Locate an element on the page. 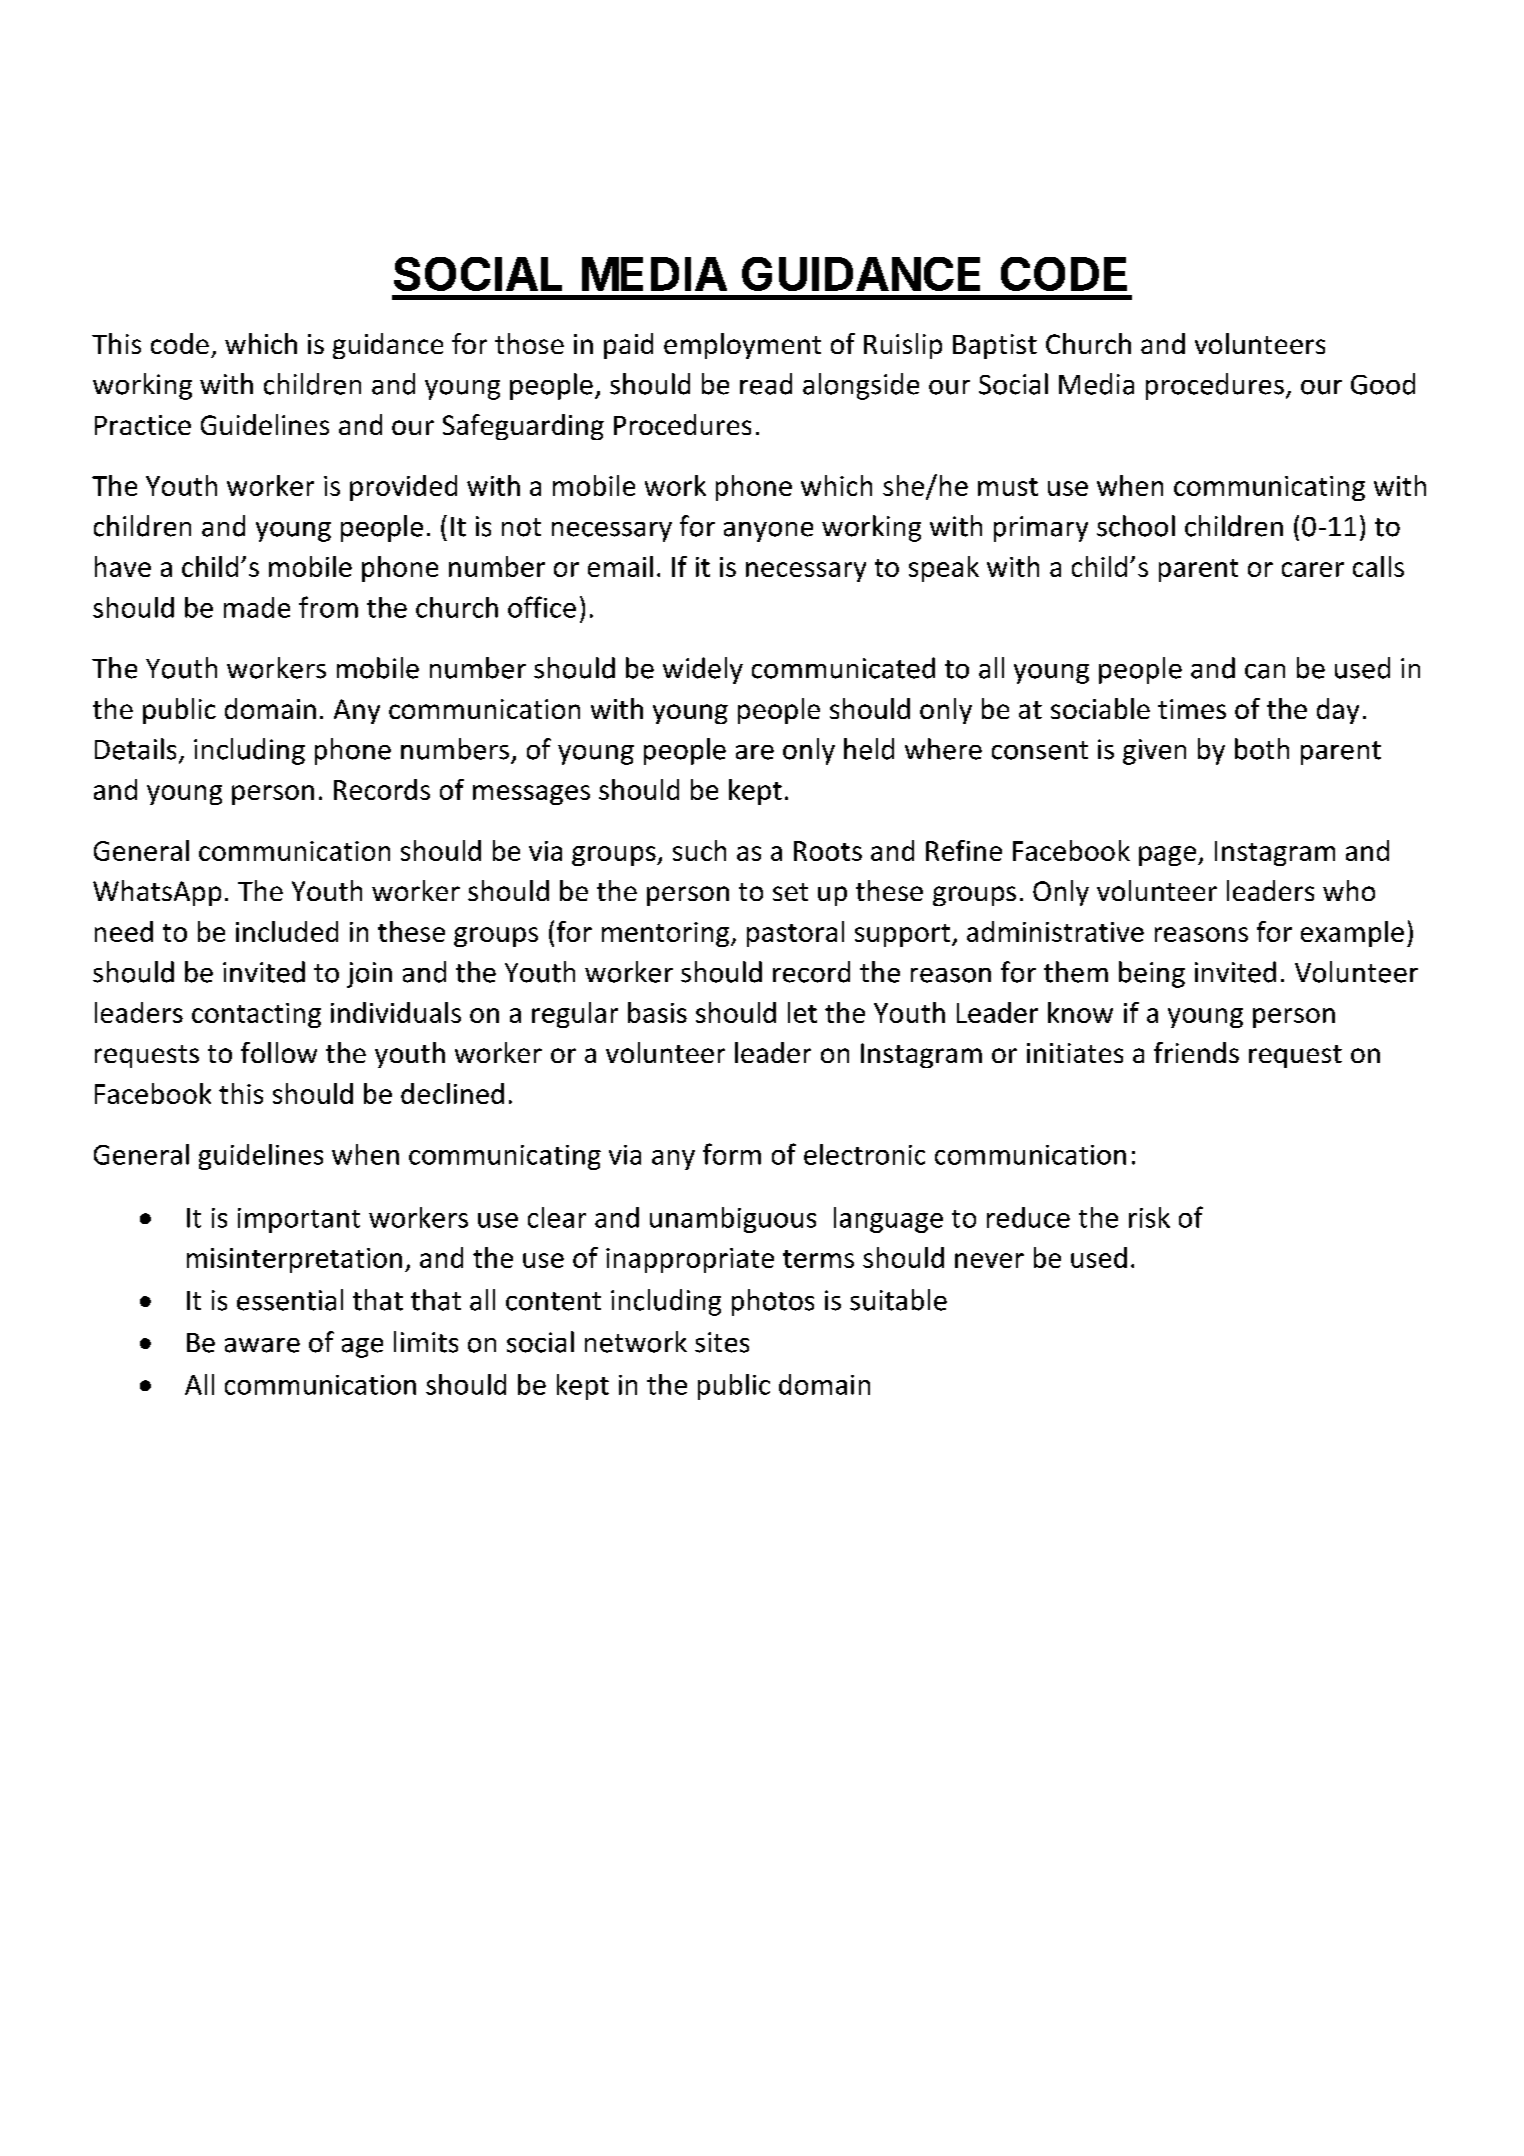  both is located at coordinates (1262, 749).
